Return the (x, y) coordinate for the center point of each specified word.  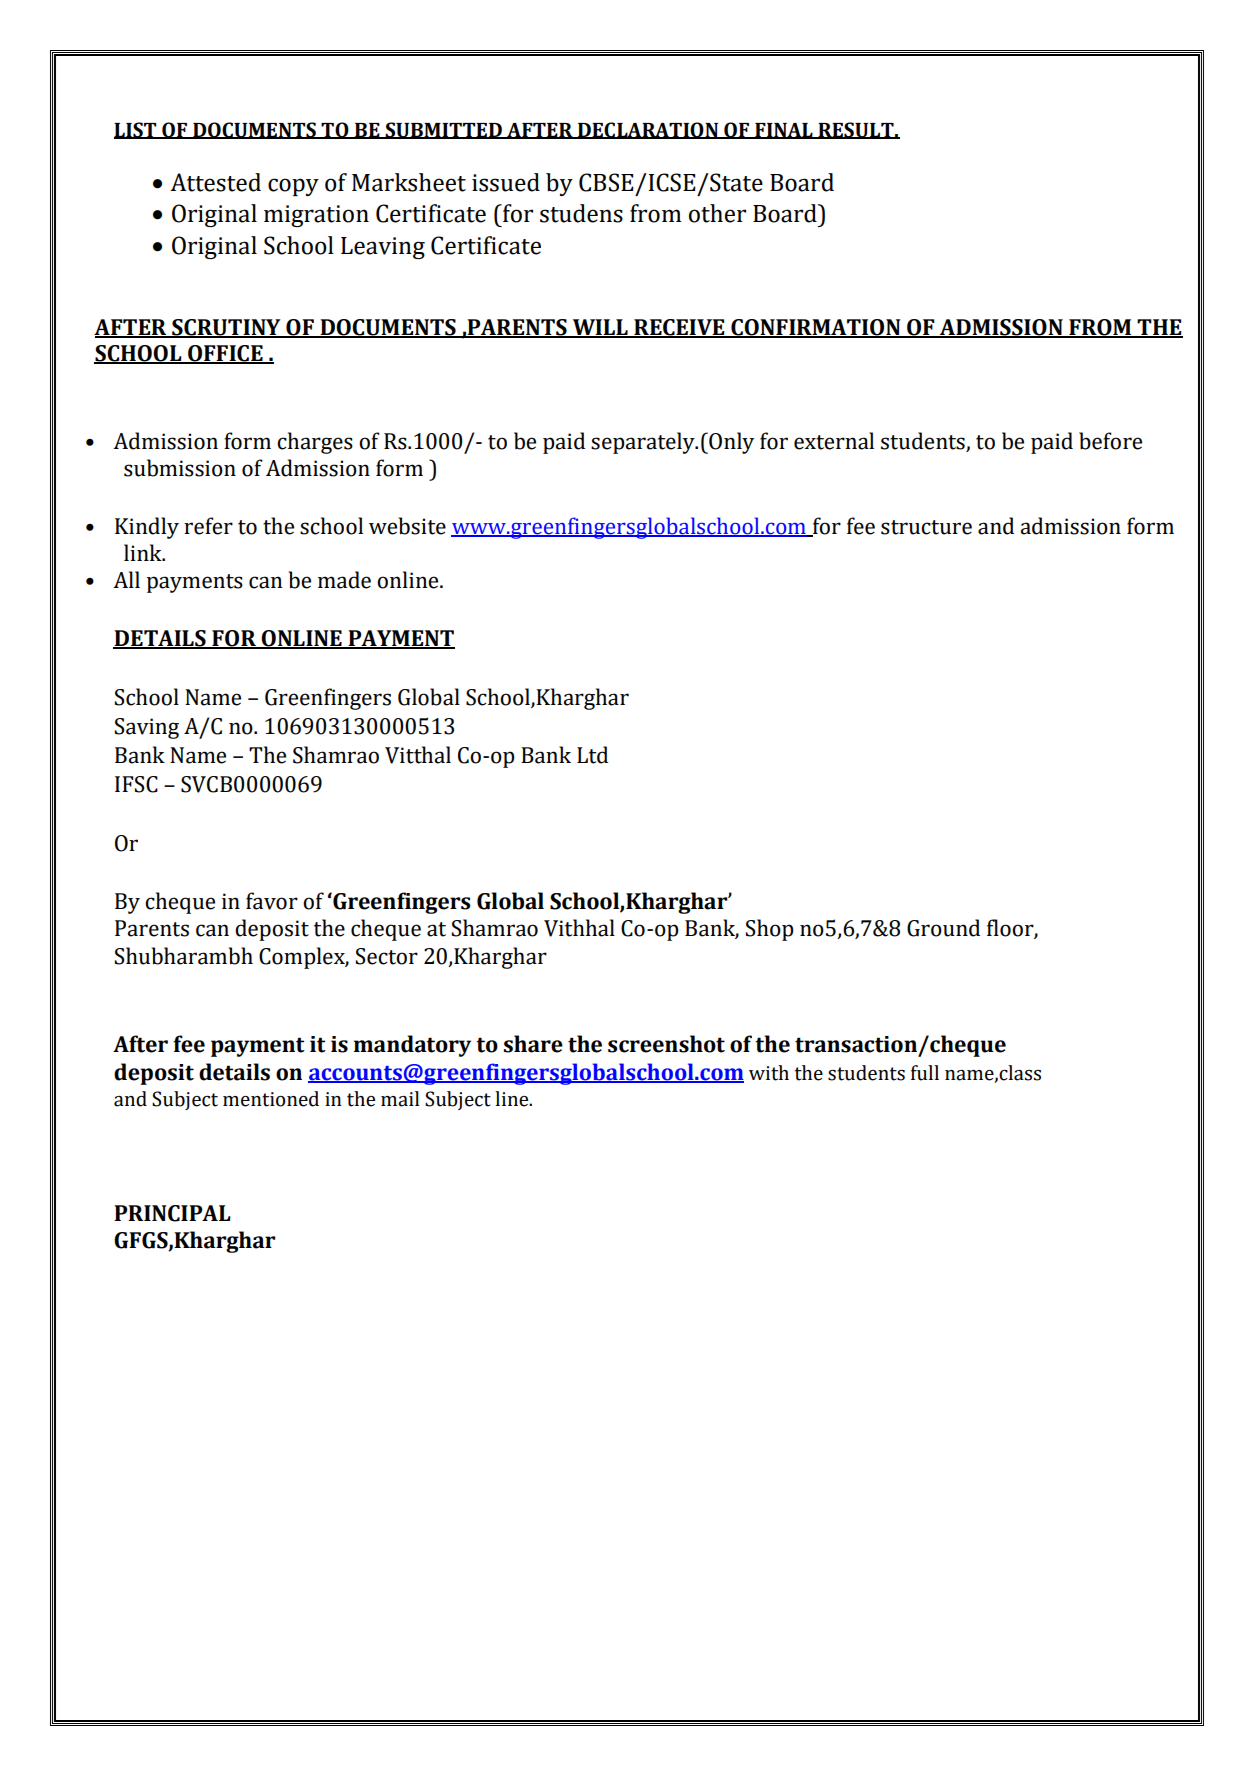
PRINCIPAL (172, 1213)
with (769, 1073)
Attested (215, 182)
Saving (147, 728)
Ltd (592, 755)
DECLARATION (648, 130)
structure (926, 527)
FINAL (784, 131)
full (925, 1073)
